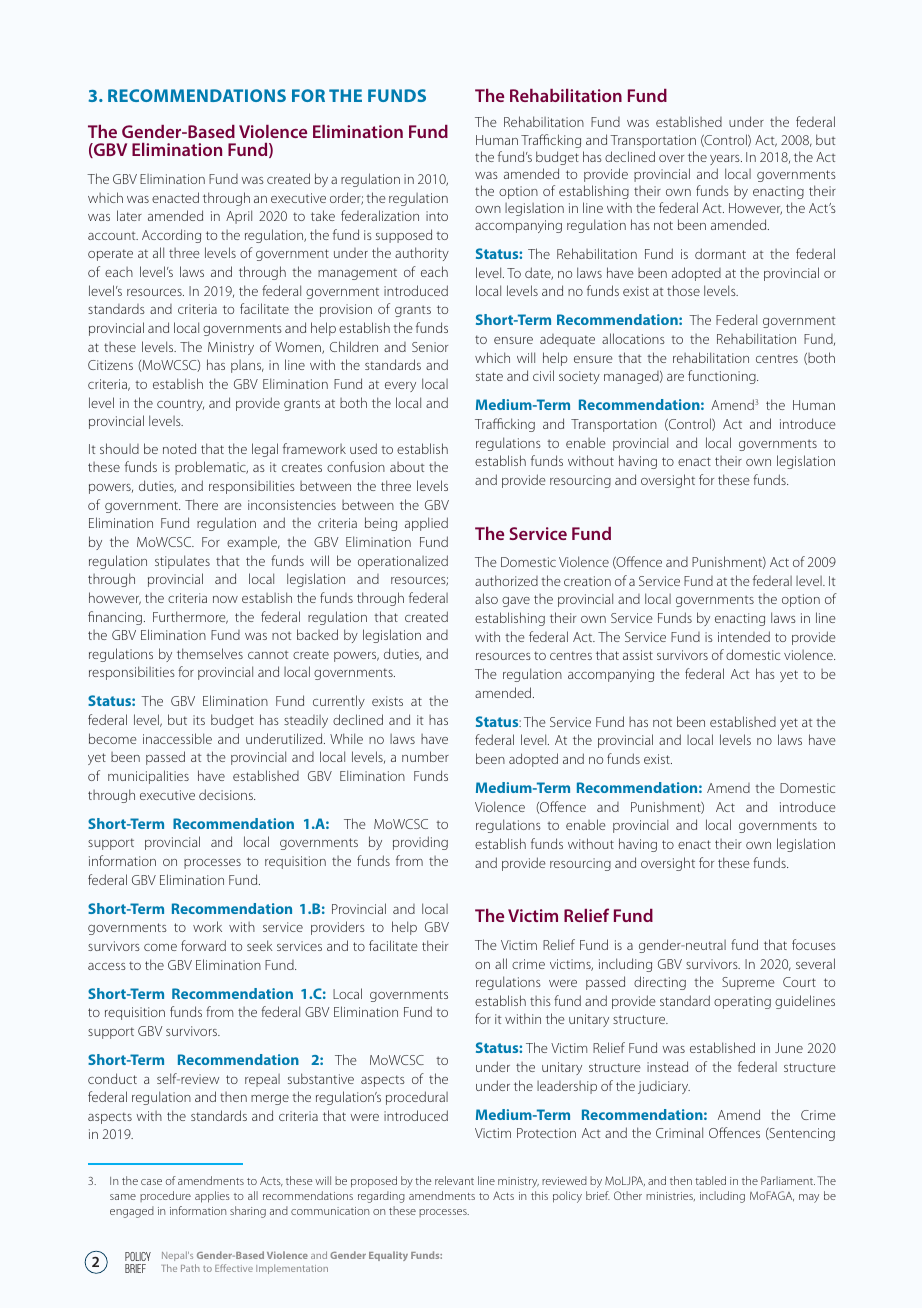 This screenshot has width=924, height=1308. I want to click on years, so click(726, 160).
